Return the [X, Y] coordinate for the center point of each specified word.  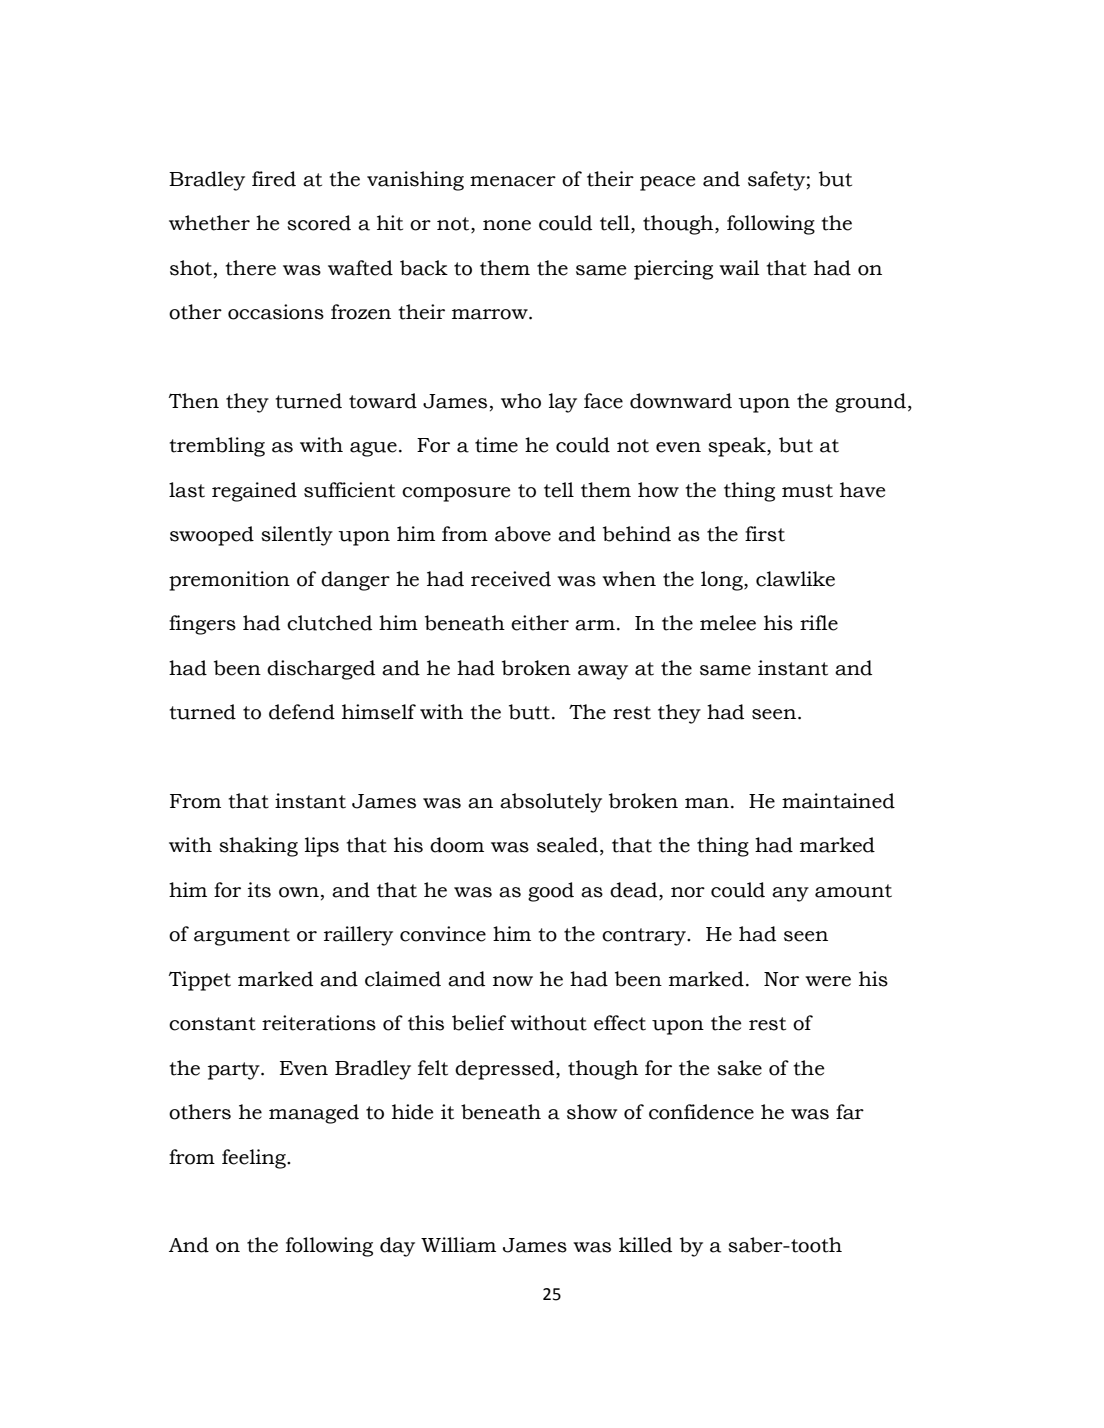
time [496, 445]
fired [274, 179]
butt [531, 712]
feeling [255, 1159]
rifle [819, 623]
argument [242, 937]
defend [302, 712]
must [807, 491]
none [507, 225]
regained [254, 492]
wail [739, 268]
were [828, 981]
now [513, 981]
